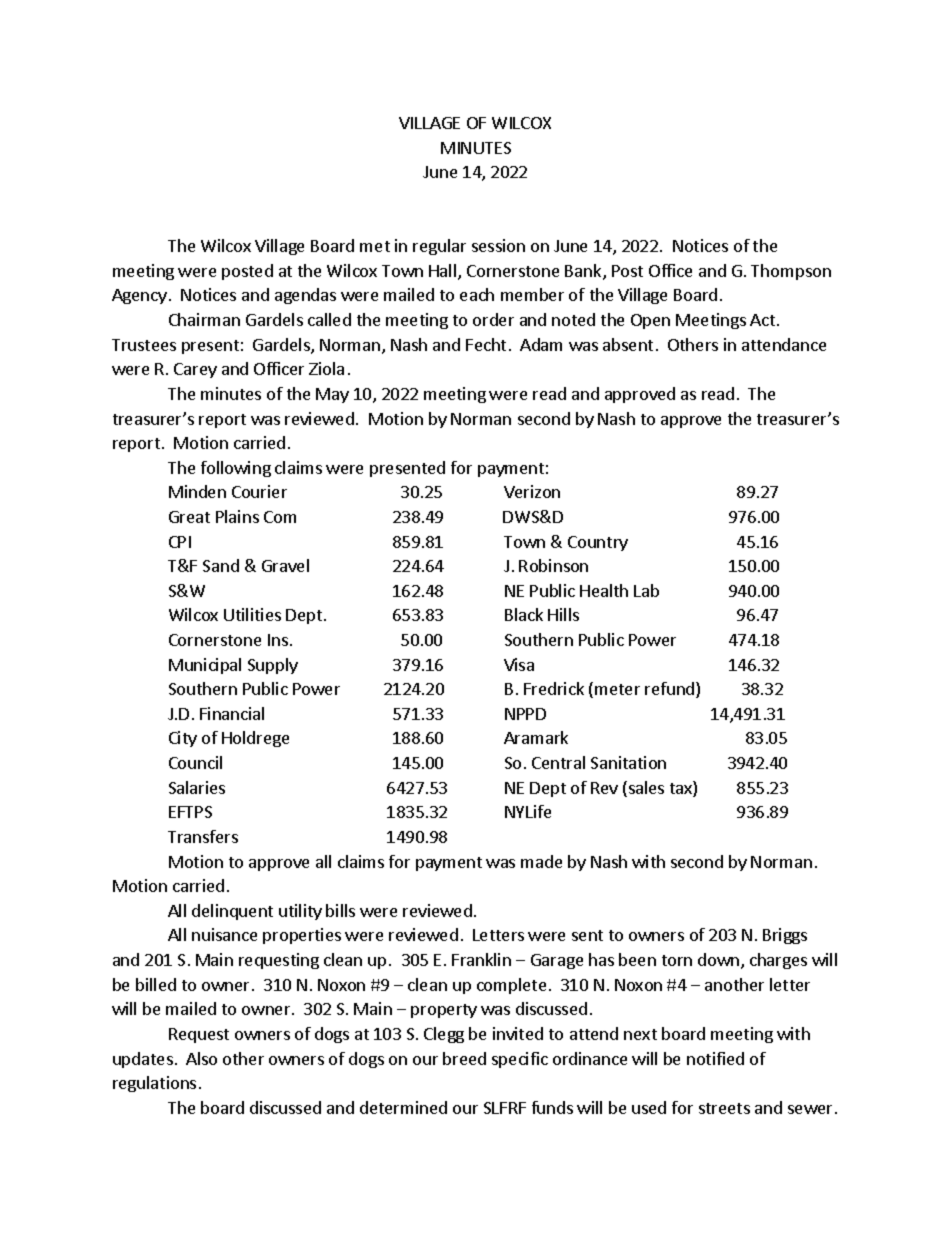  What do you see at coordinates (204, 319) in the document?
I see `Chairman` at bounding box center [204, 319].
